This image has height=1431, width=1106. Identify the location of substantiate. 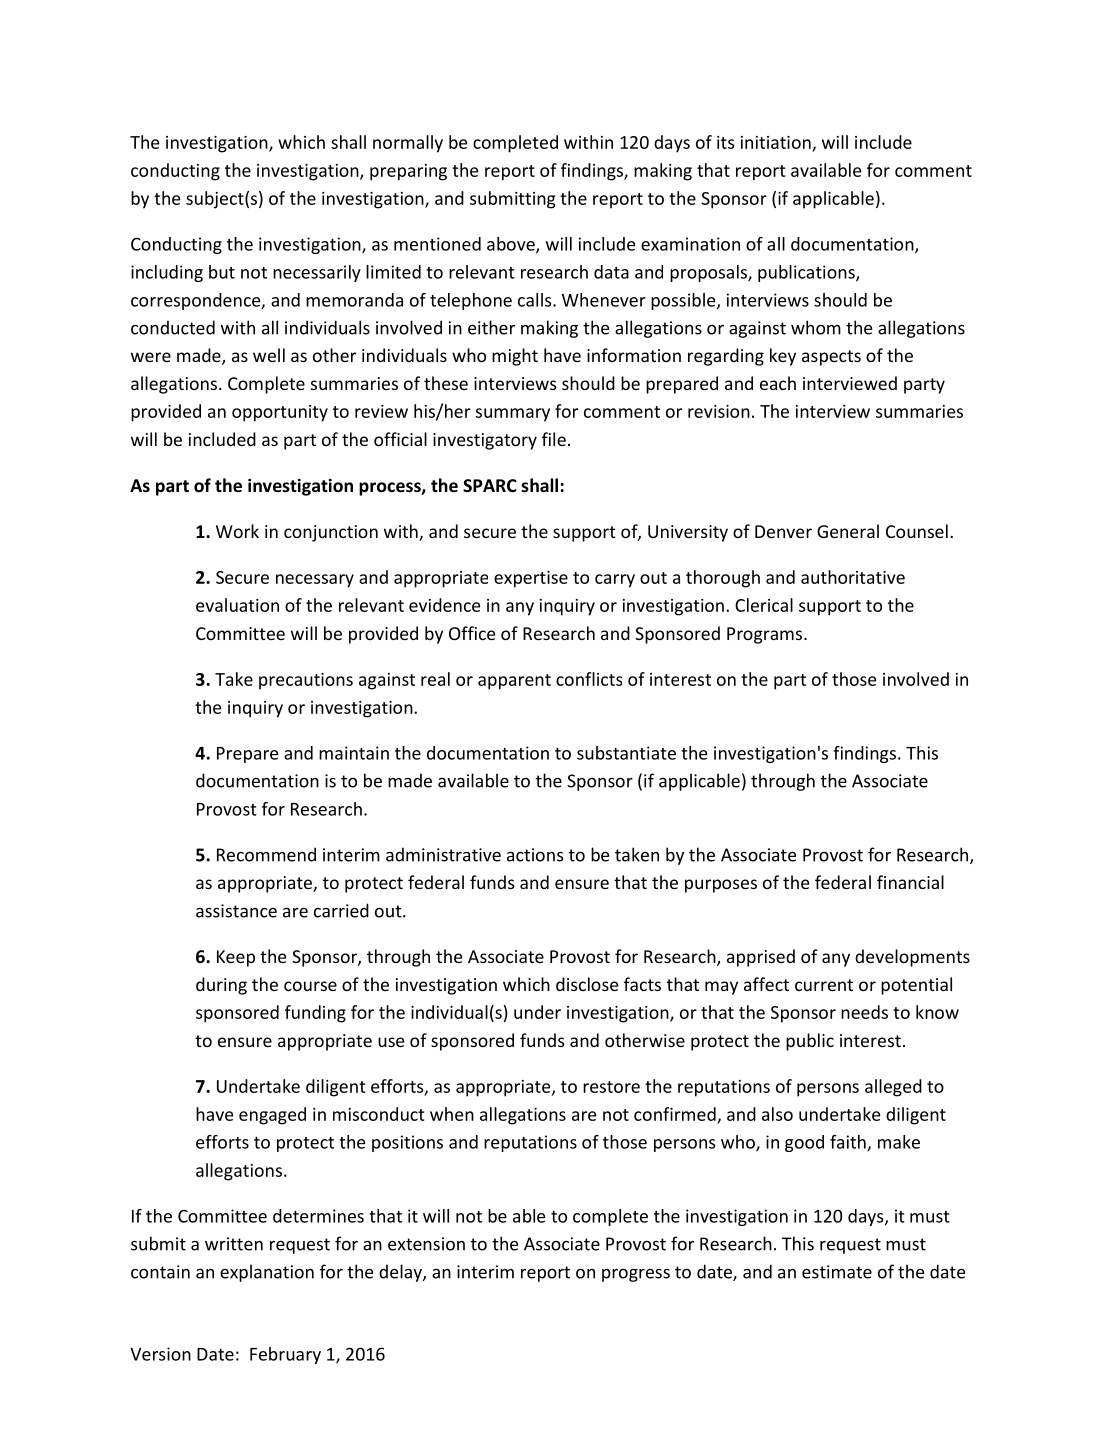
(626, 753).
